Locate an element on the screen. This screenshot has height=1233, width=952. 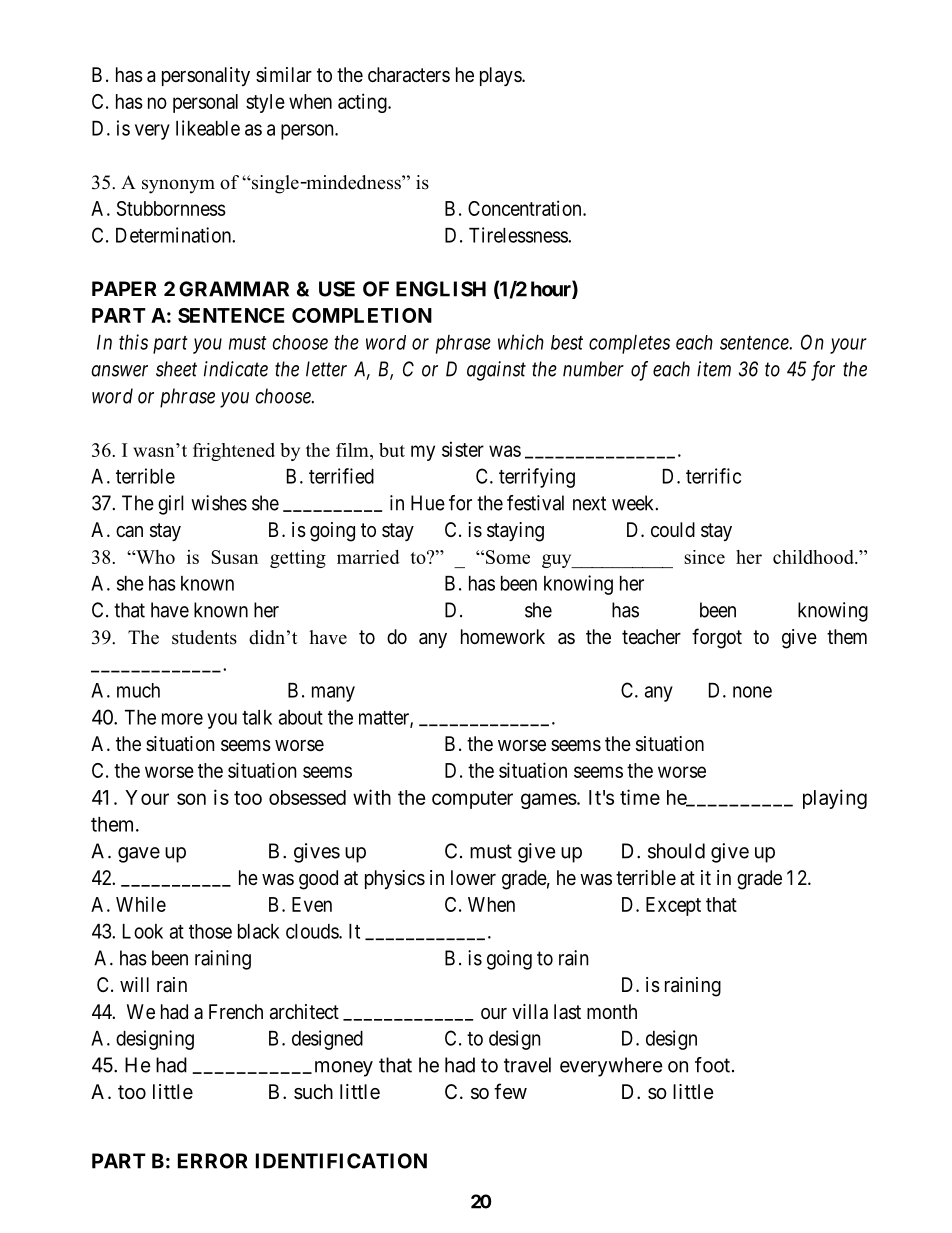
against is located at coordinates (496, 371).
